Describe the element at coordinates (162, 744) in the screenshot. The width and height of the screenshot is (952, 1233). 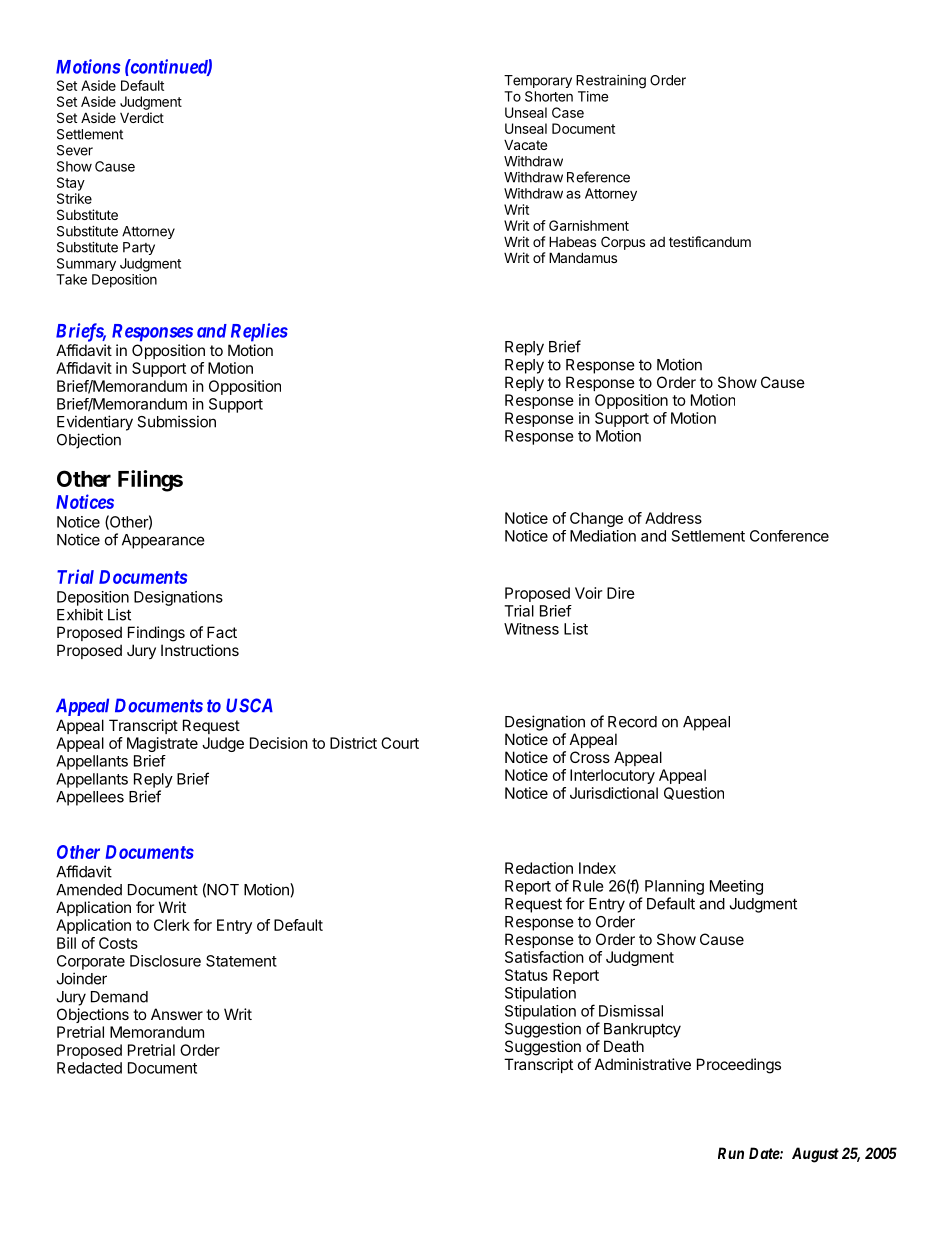
I see `Magistrate` at that location.
